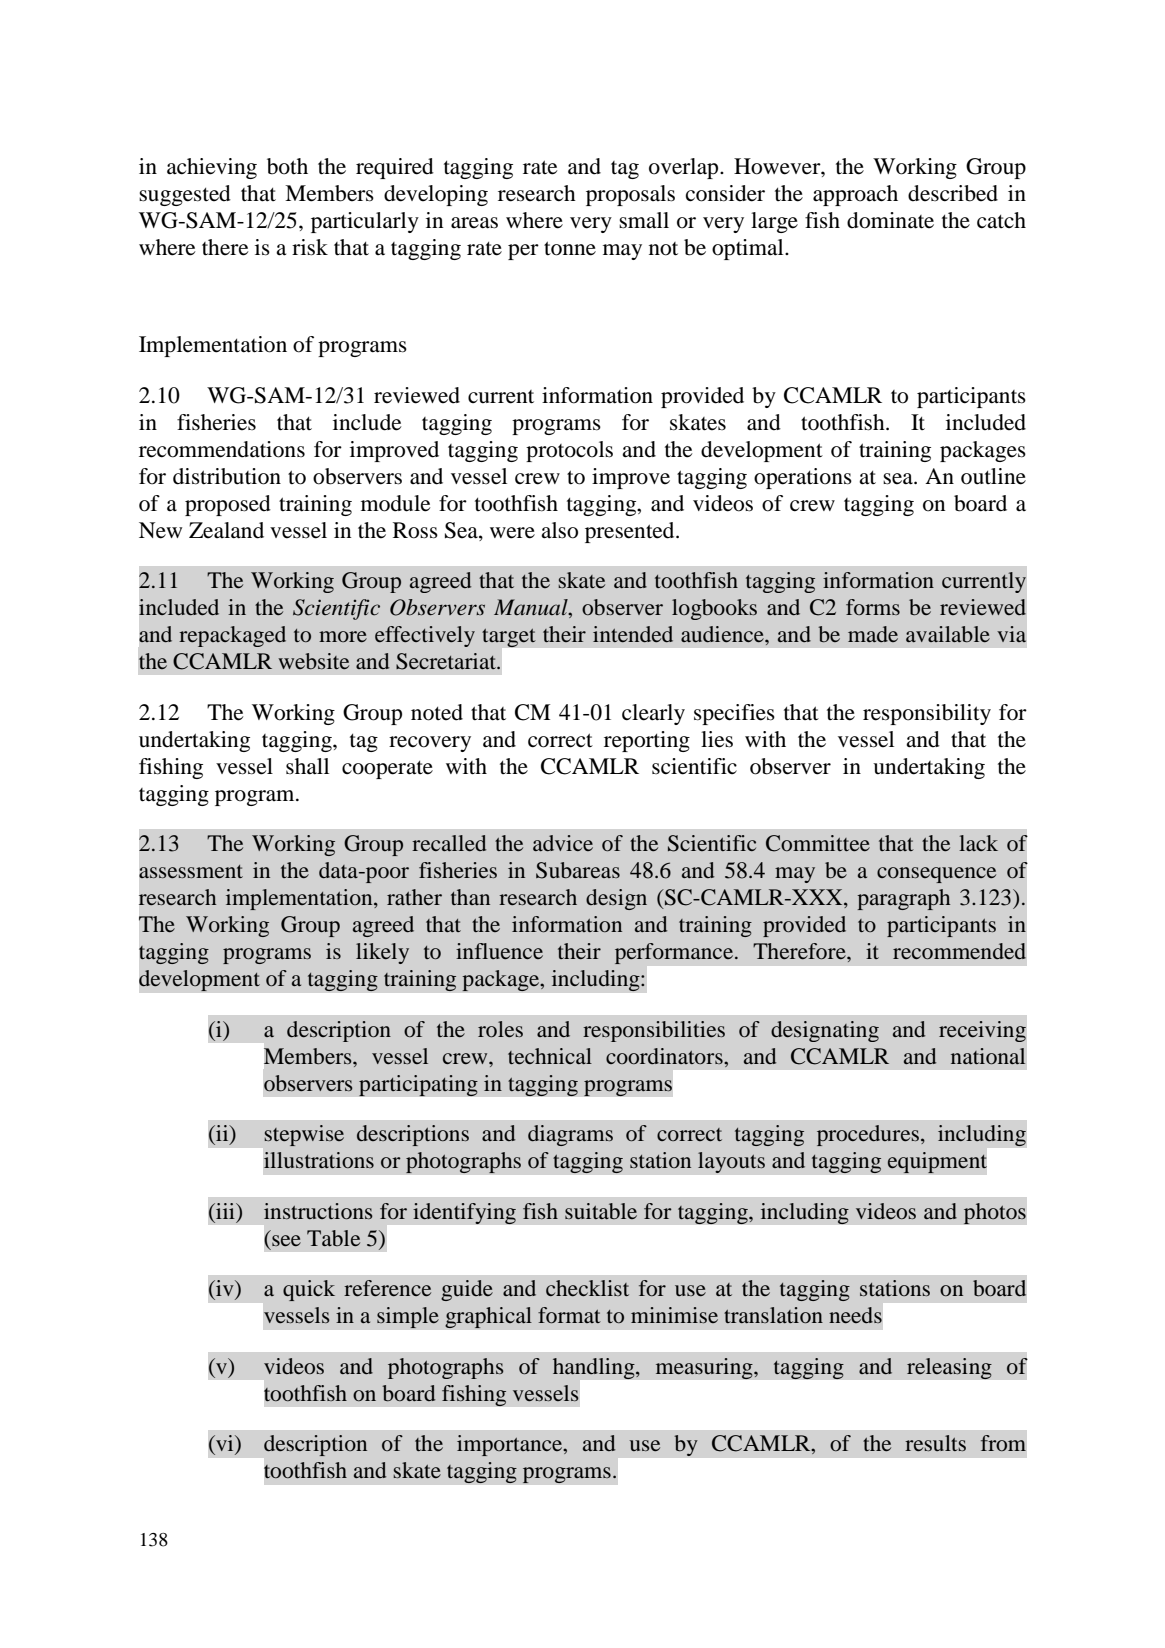  Describe the element at coordinates (890, 220) in the screenshot. I see `dominate` at that location.
